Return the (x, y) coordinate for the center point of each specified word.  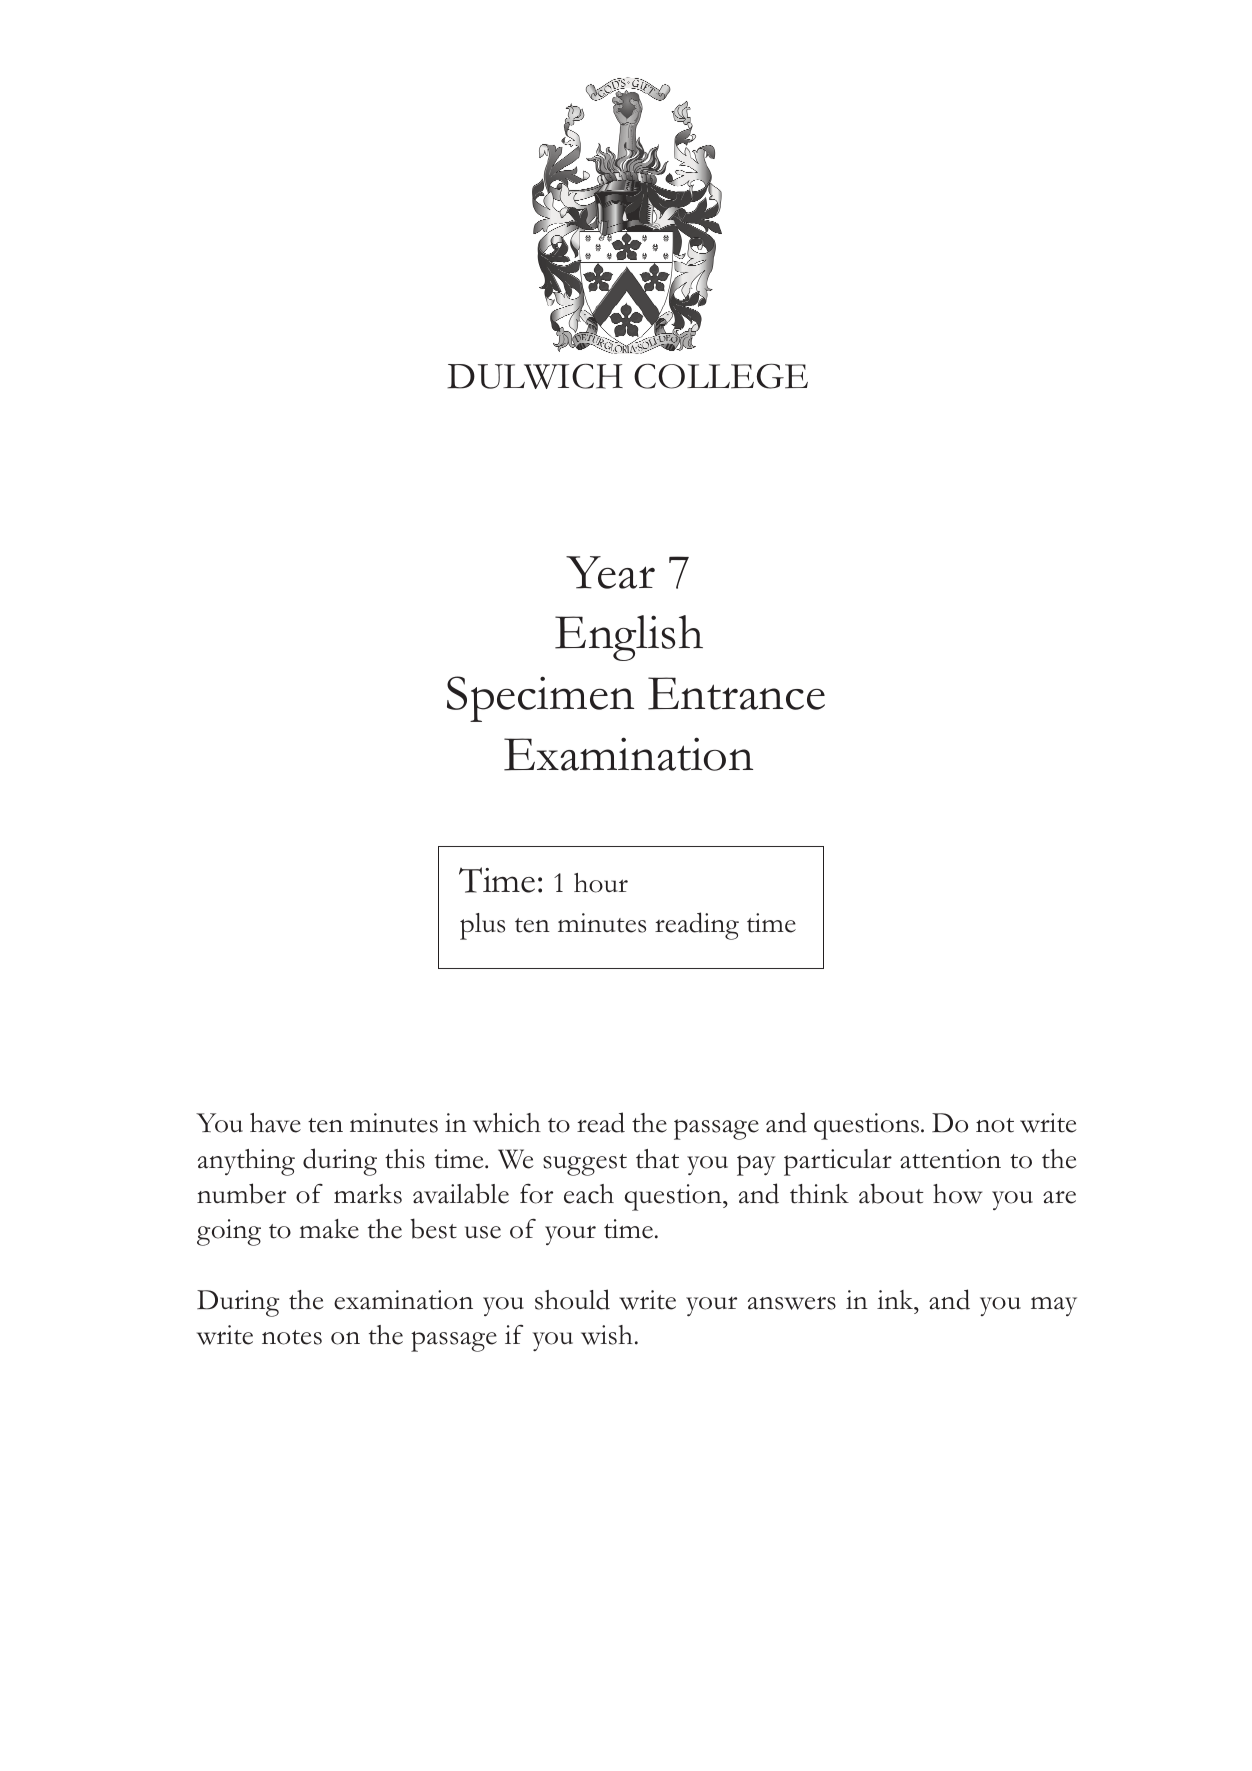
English (629, 638)
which (507, 1123)
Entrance (736, 693)
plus (482, 926)
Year (610, 572)
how (957, 1194)
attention (950, 1159)
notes (292, 1337)
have (275, 1123)
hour (601, 883)
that (657, 1159)
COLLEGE (721, 376)
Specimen (540, 699)
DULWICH (535, 376)
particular (838, 1162)
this (405, 1159)
